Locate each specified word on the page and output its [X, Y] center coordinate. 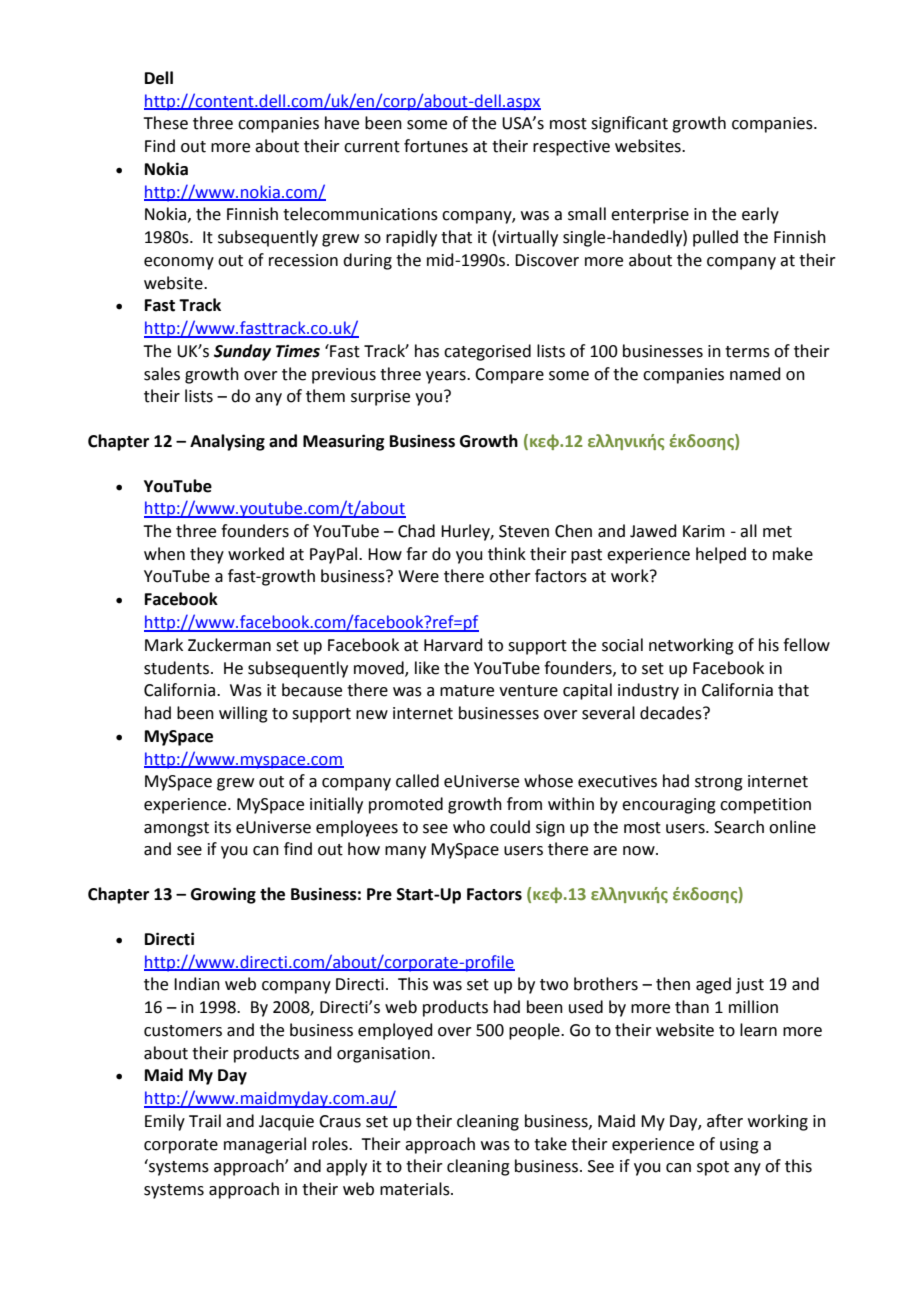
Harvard [453, 645]
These [165, 123]
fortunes [436, 146]
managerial [265, 1145]
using [739, 1146]
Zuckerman [229, 645]
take [550, 1144]
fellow [806, 645]
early [760, 215]
